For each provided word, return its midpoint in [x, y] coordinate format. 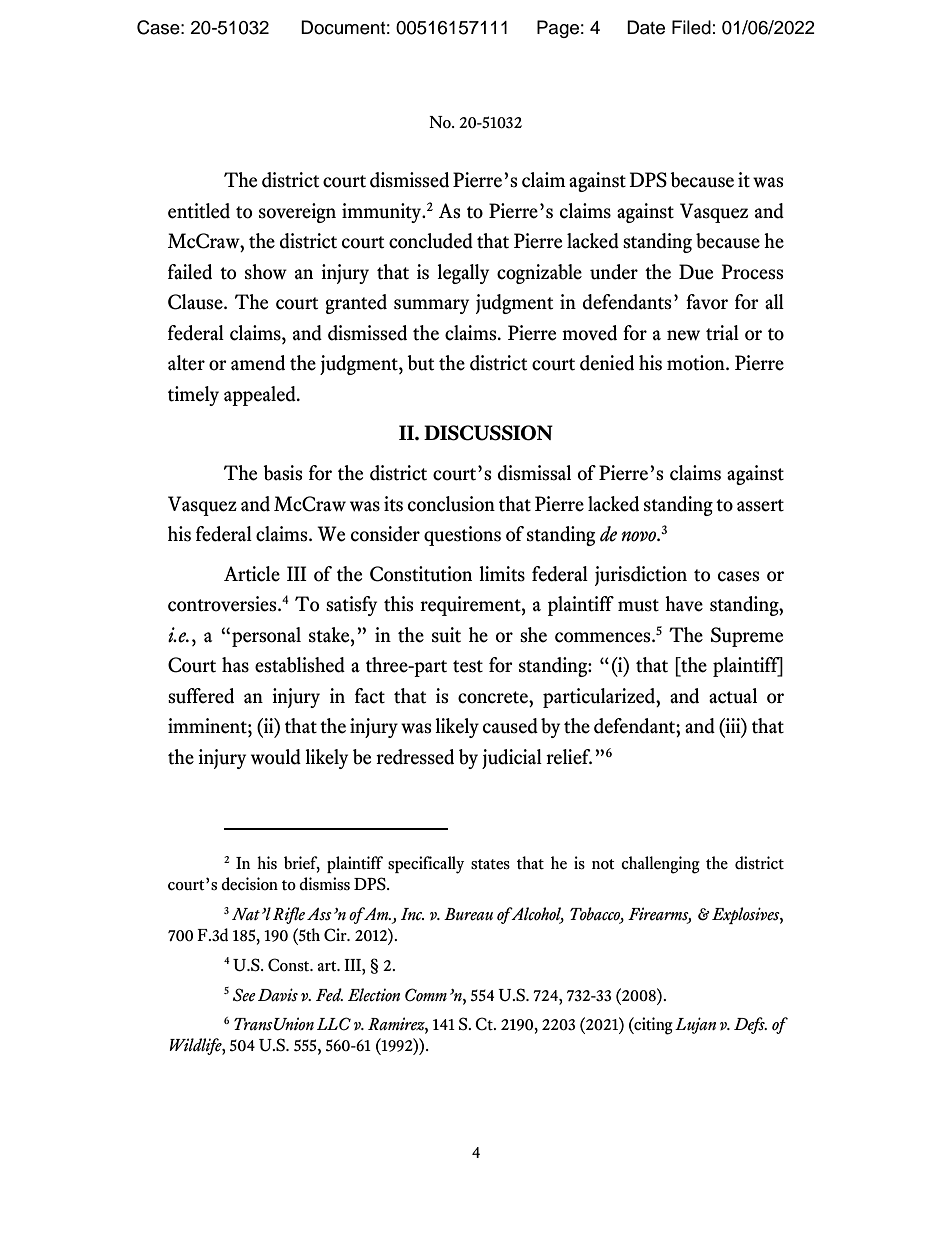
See [244, 995]
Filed [691, 27]
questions [462, 536]
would [276, 757]
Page [558, 29]
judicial [512, 759]
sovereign [297, 213]
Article [252, 574]
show [266, 272]
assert [760, 505]
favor [707, 302]
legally [463, 274]
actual [733, 696]
